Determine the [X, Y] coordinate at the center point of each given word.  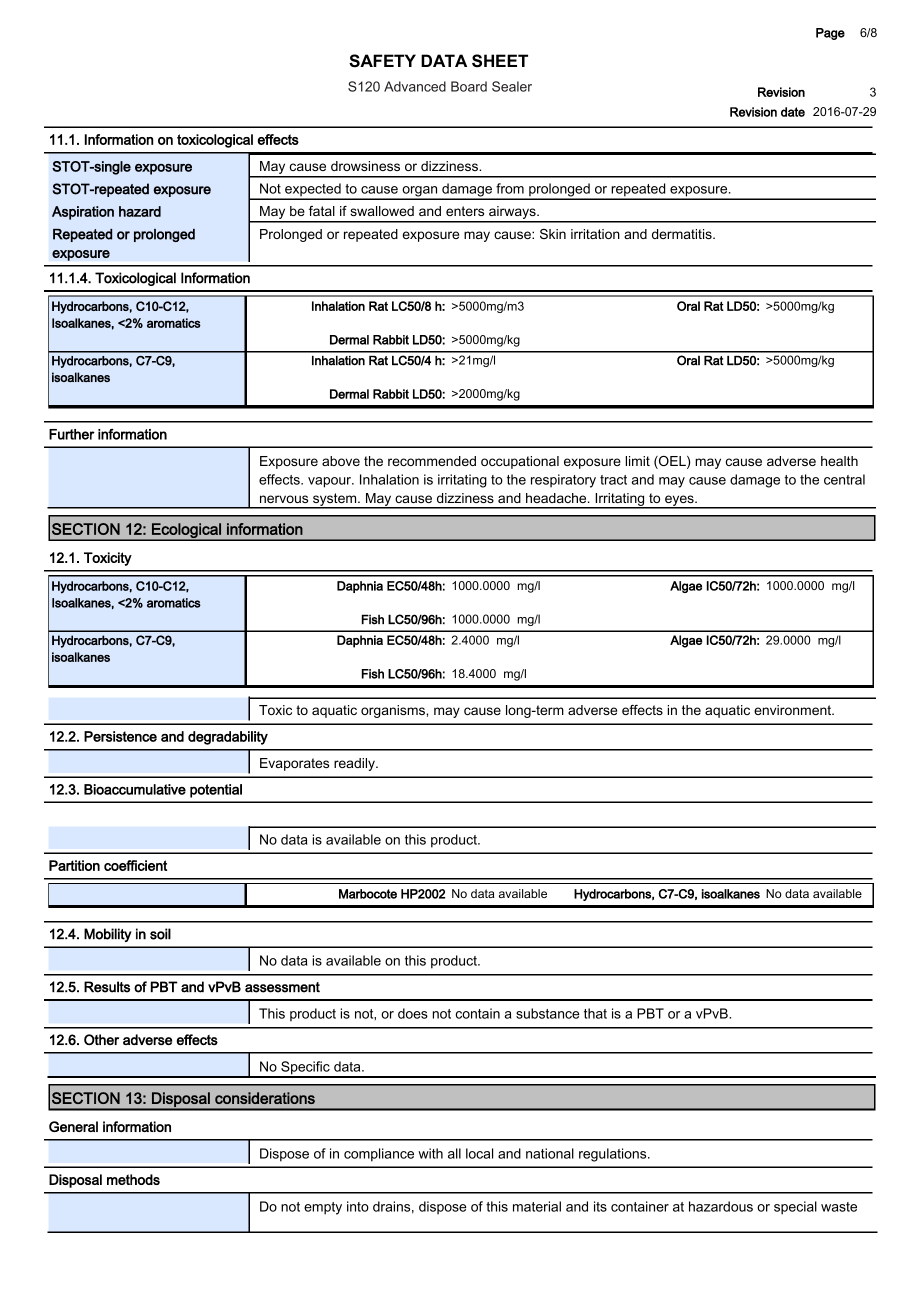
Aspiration [83, 213]
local [479, 1153]
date [793, 112]
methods [133, 1179]
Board [469, 86]
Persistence [120, 736]
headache [557, 498]
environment [794, 710]
